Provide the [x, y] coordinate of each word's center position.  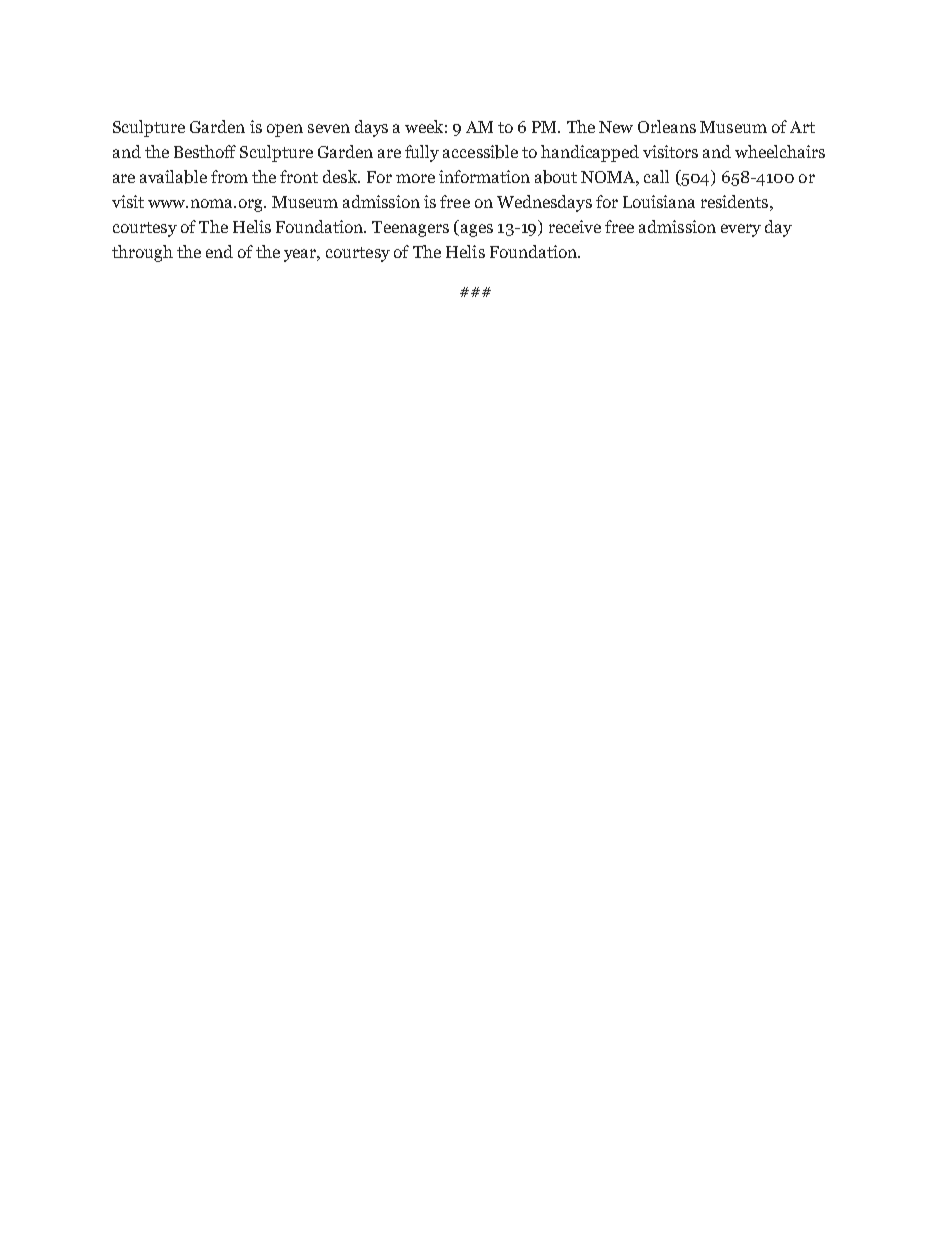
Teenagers [410, 229]
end [219, 251]
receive [575, 226]
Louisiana [659, 201]
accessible [480, 152]
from [229, 176]
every [741, 230]
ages [475, 230]
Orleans [667, 126]
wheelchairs [780, 151]
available [173, 177]
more [415, 178]
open [285, 130]
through [142, 253]
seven [329, 128]
